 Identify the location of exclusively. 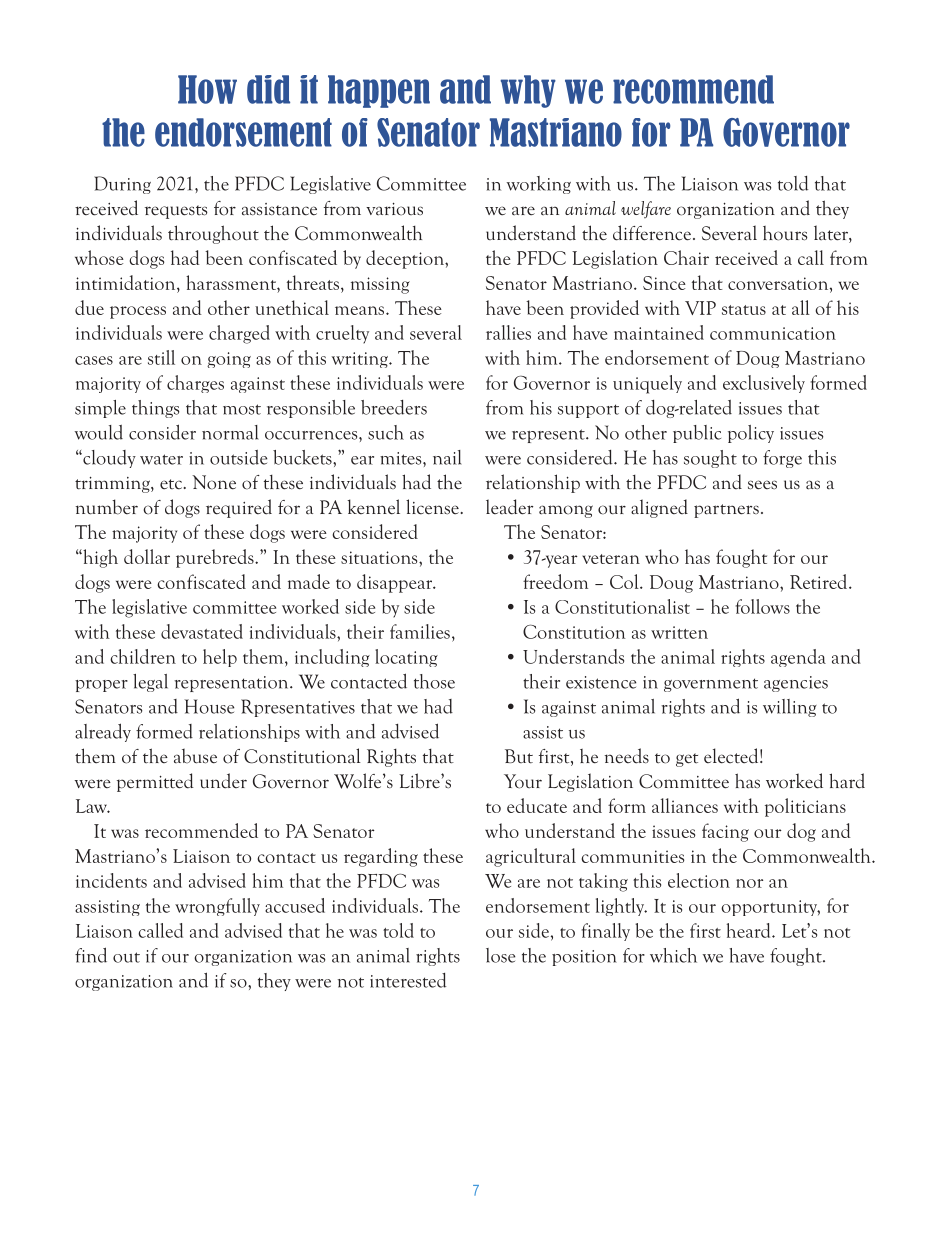
(764, 384).
